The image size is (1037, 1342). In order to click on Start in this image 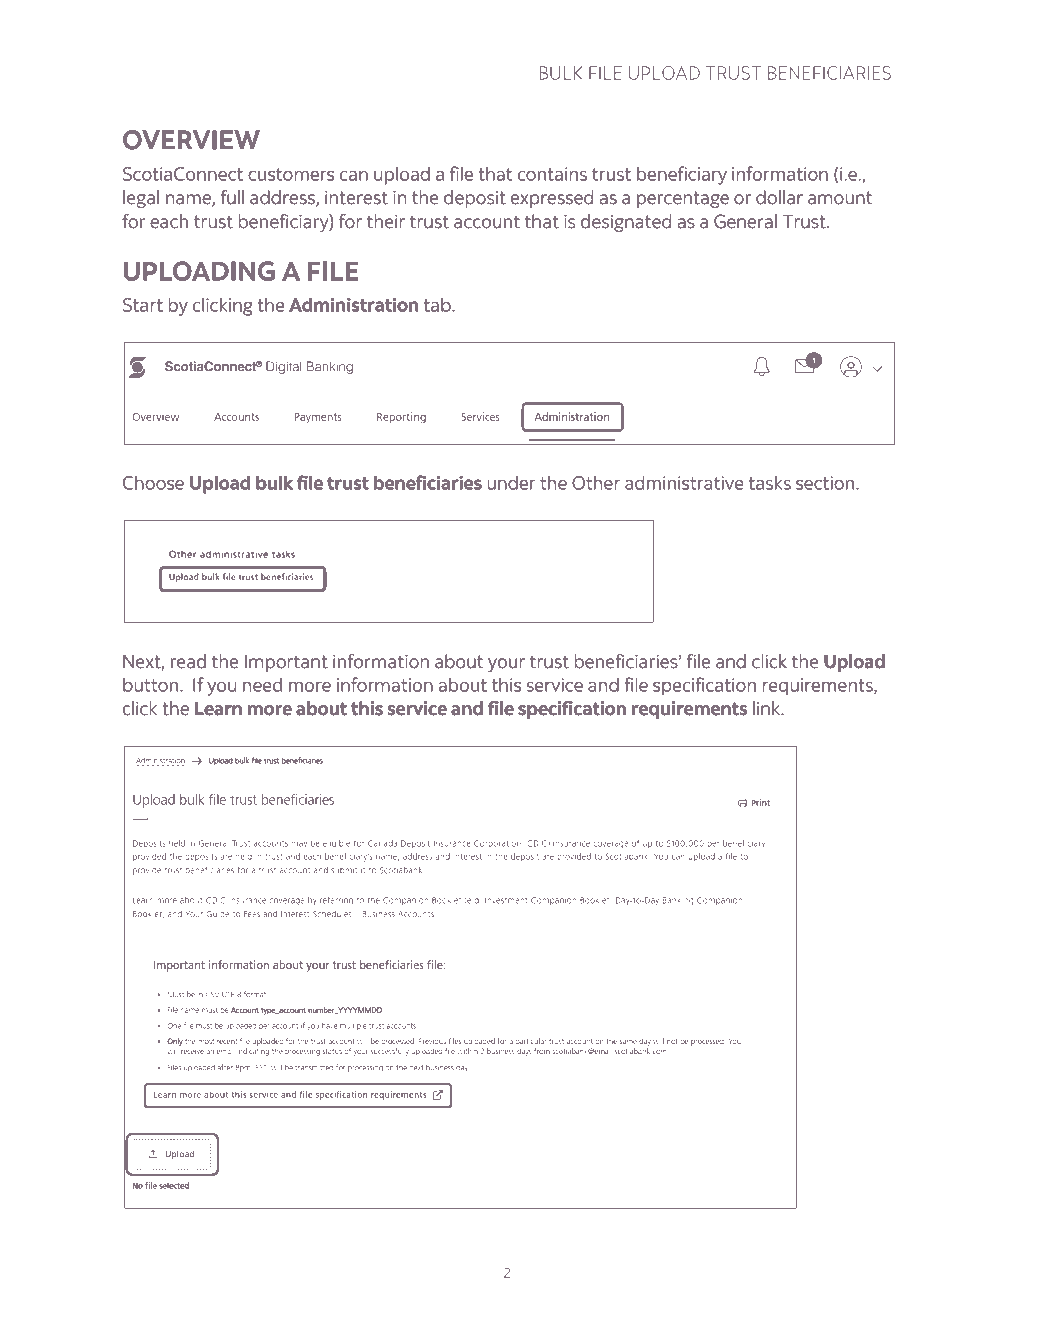, I will do `click(143, 305)`.
